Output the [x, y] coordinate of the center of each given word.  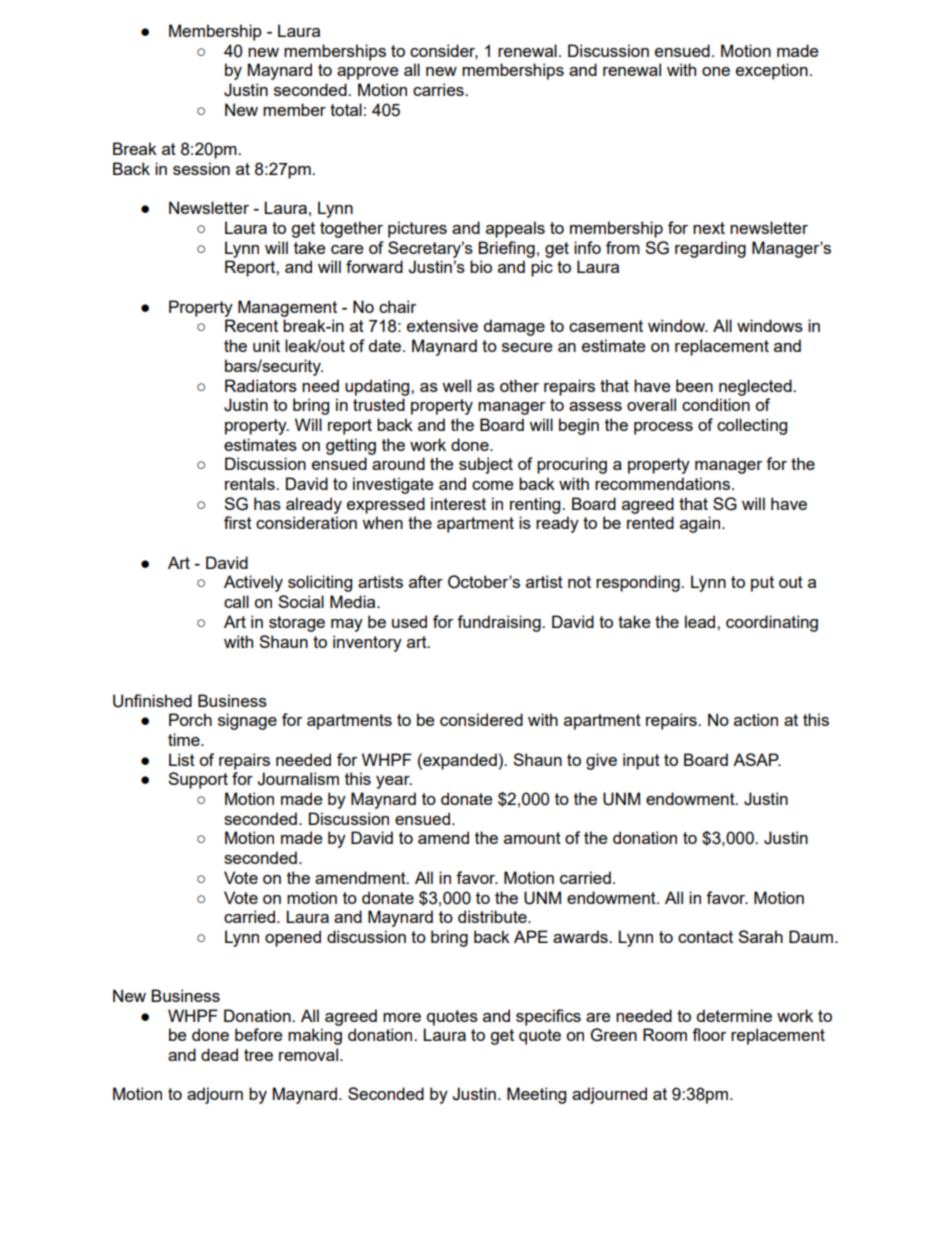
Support [198, 780]
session [201, 168]
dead [219, 1054]
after [426, 581]
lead [701, 621]
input [641, 761]
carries [439, 89]
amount [532, 838]
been [694, 385]
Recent [251, 325]
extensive [442, 325]
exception [772, 71]
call [236, 601]
